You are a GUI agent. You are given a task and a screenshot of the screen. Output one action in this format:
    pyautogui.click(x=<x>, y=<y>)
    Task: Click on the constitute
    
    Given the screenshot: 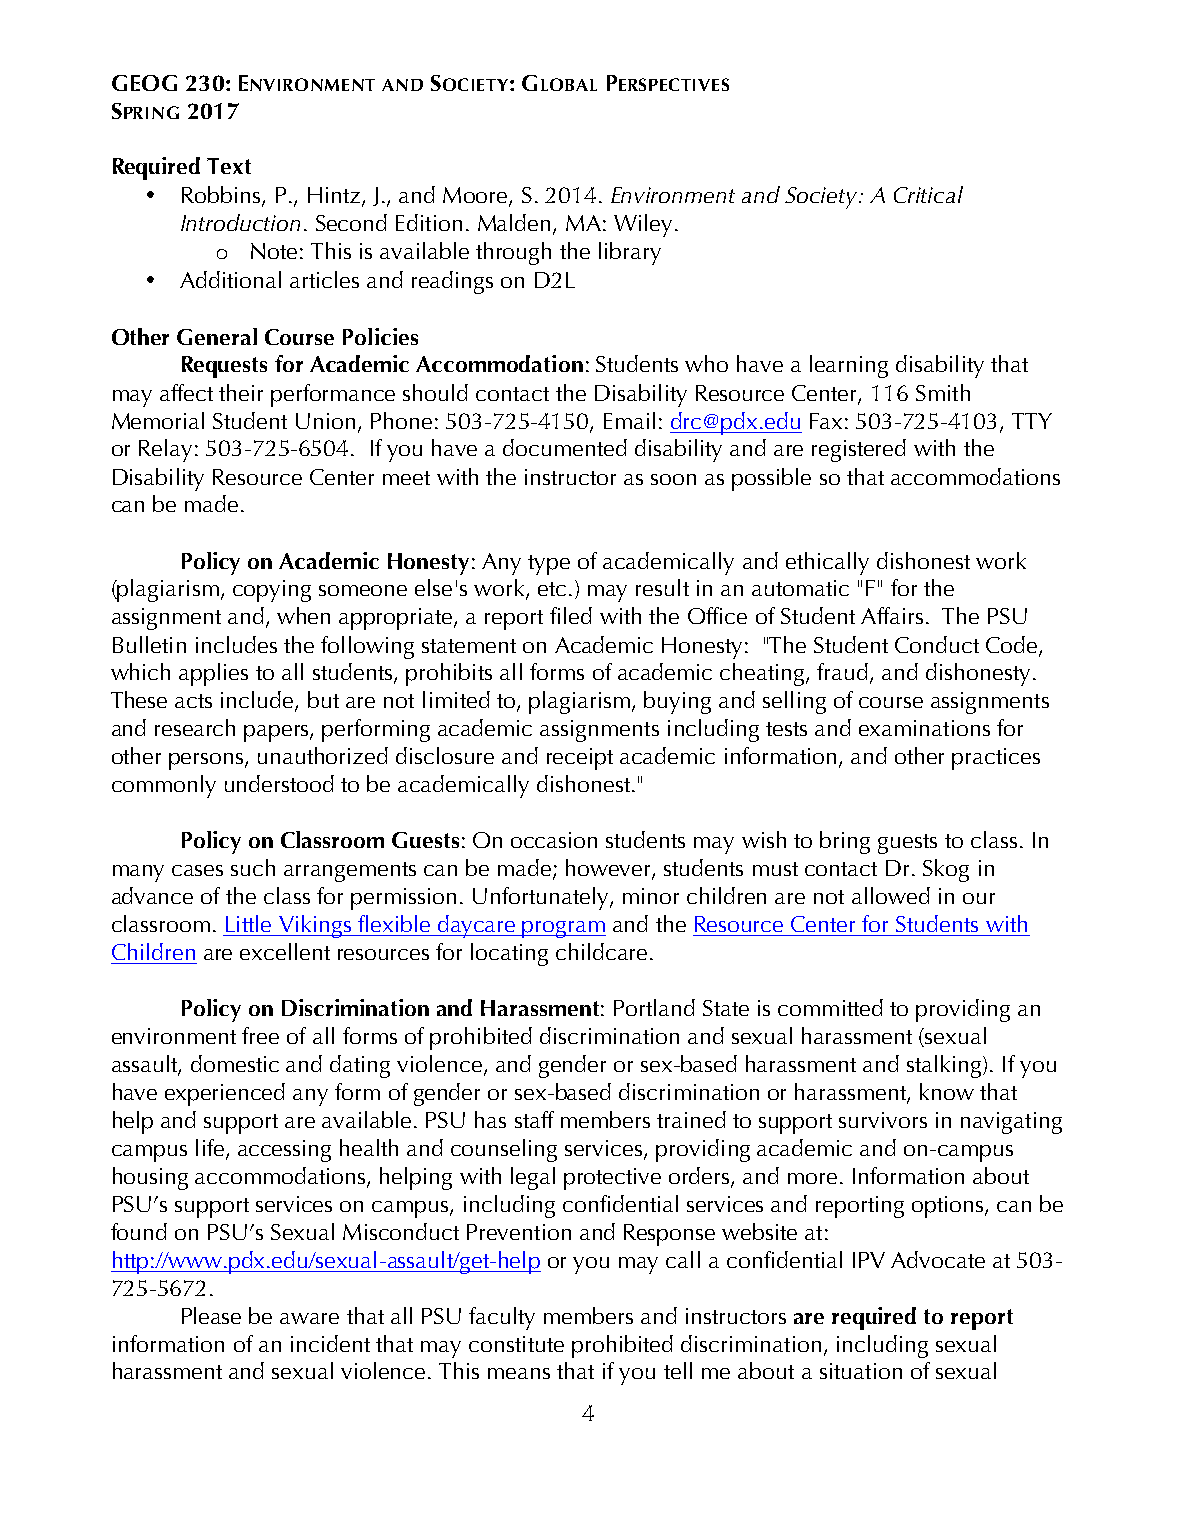 What is the action you would take?
    pyautogui.click(x=516, y=1344)
